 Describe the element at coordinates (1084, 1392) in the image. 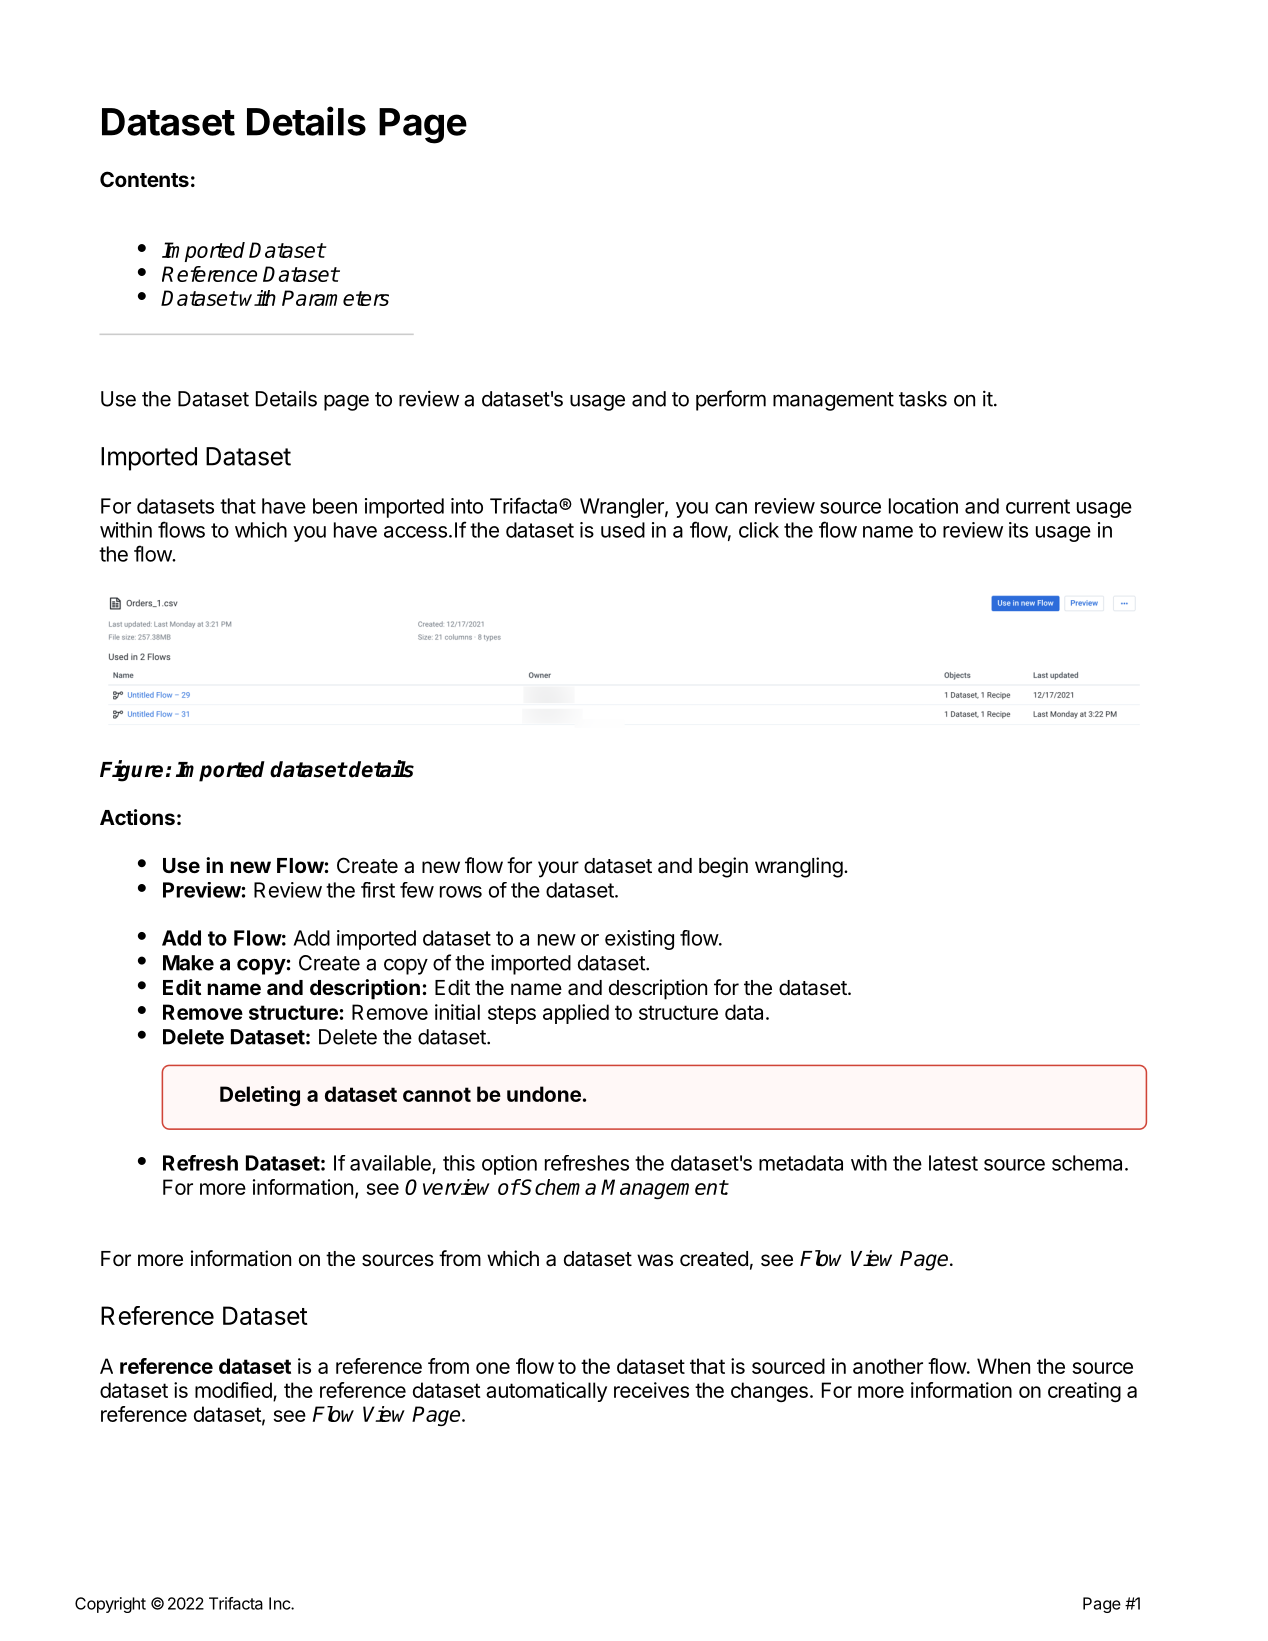

I see `creating` at that location.
